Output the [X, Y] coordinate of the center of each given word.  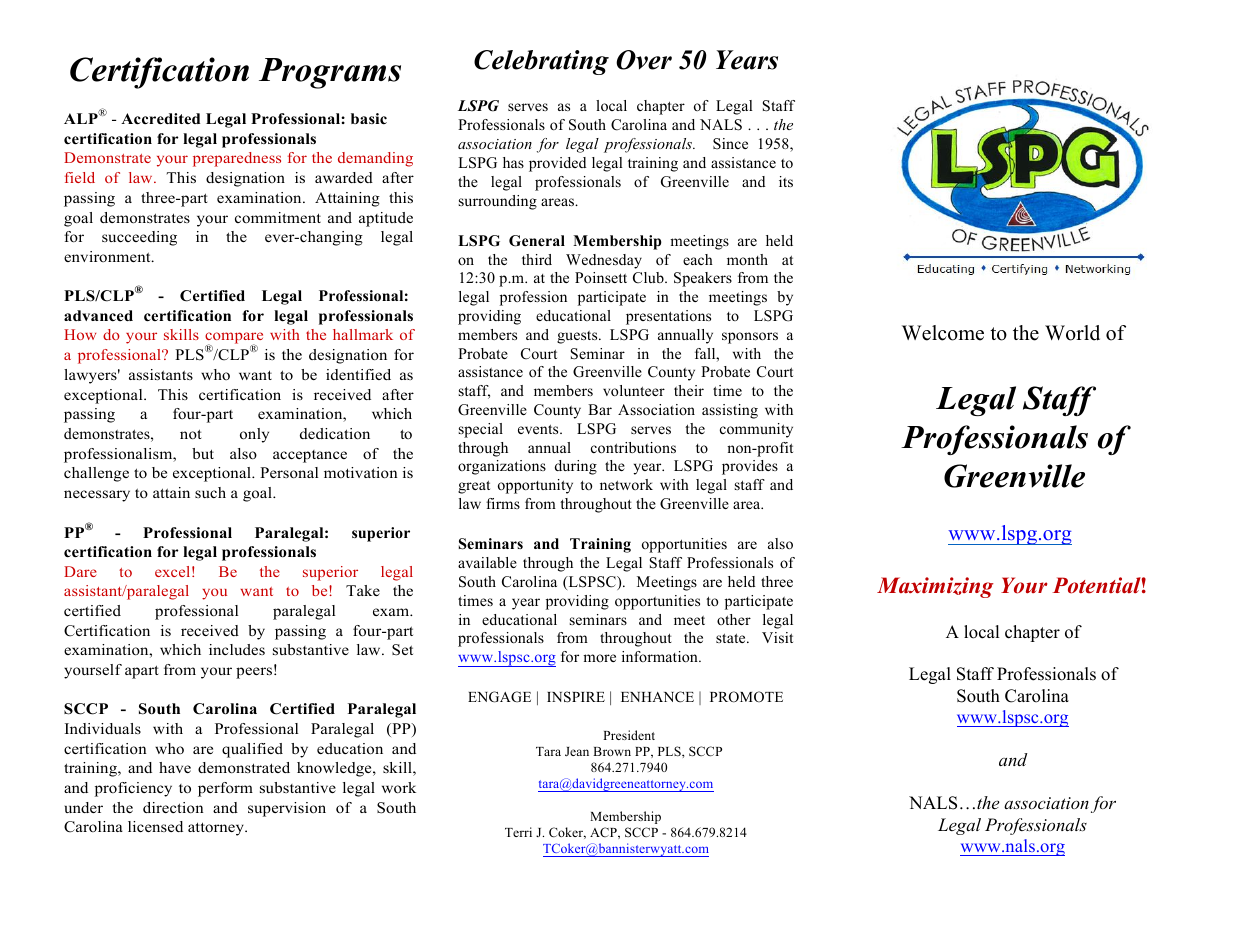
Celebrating [541, 62]
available [487, 562]
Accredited [160, 119]
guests [578, 337]
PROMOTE [746, 697]
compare [234, 339]
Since [730, 144]
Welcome [943, 333]
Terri [518, 832]
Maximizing [935, 587]
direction [173, 808]
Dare [80, 571]
